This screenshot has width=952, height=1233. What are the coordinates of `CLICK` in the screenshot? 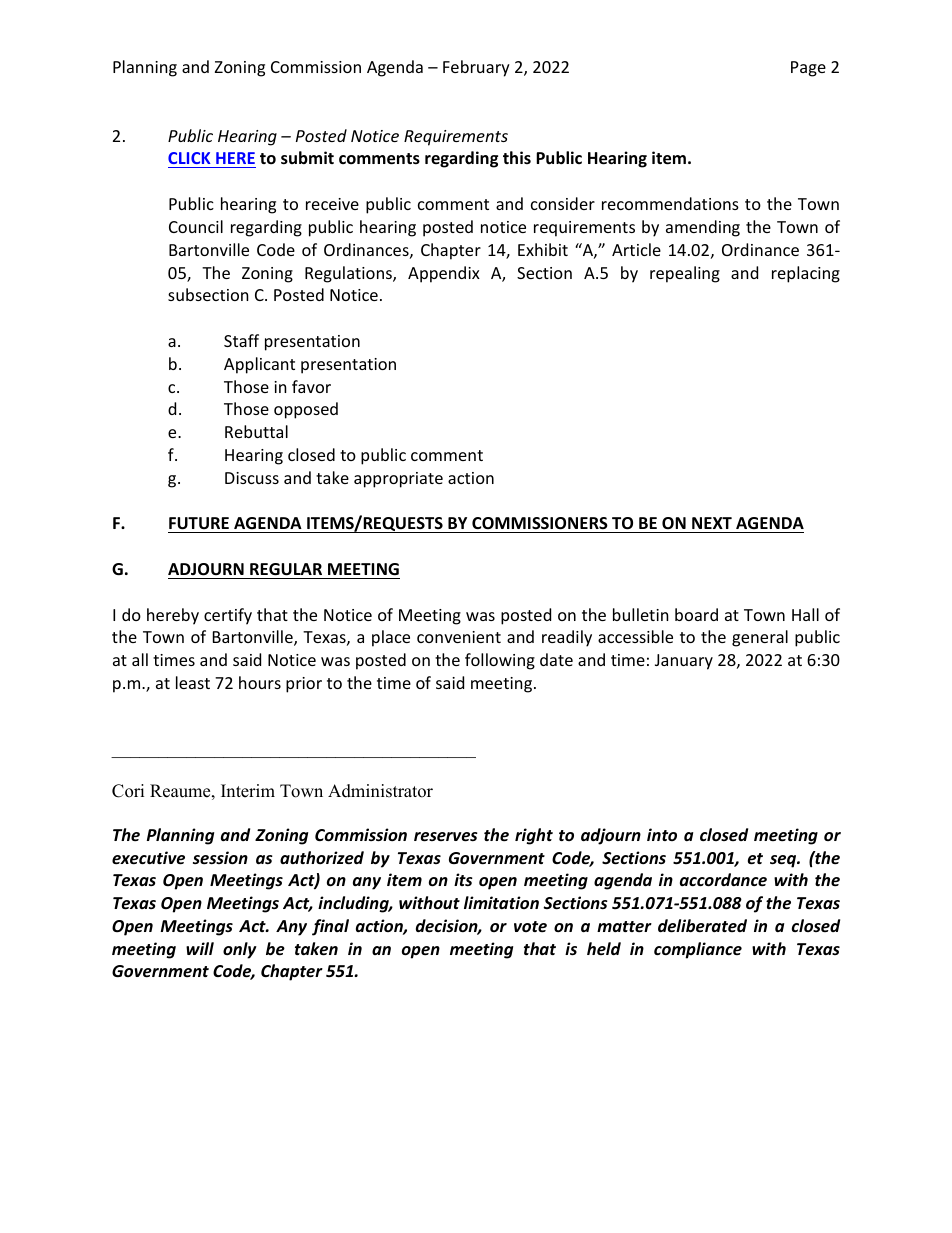 It's located at (190, 160).
